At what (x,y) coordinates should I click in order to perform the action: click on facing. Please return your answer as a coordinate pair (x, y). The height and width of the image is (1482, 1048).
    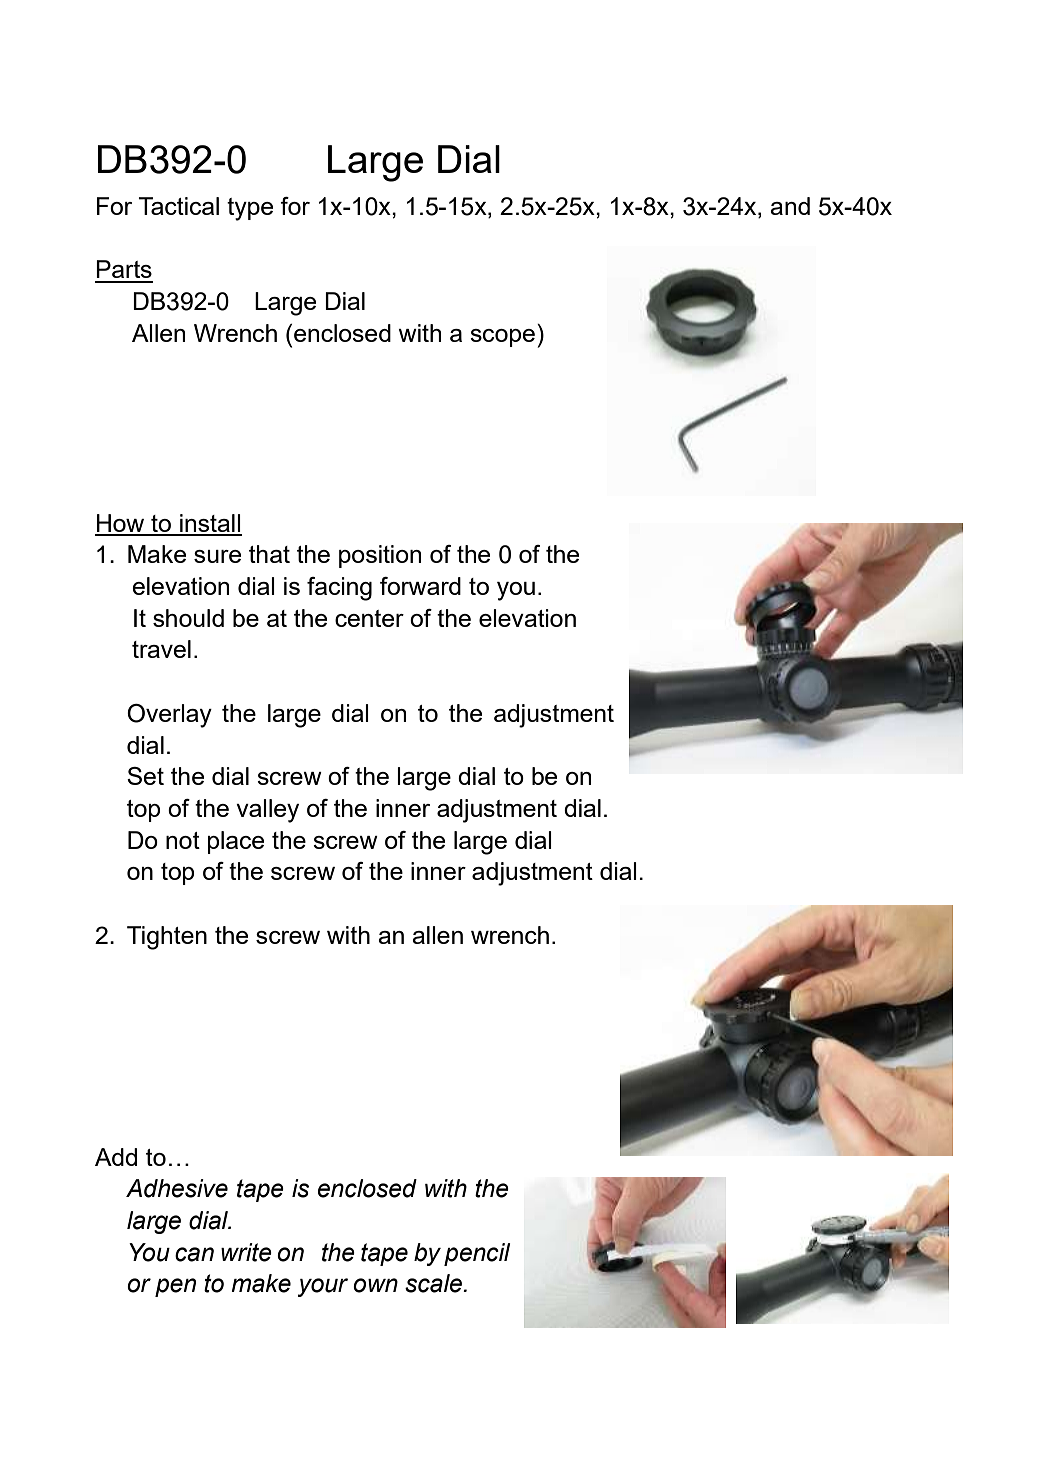
    Looking at the image, I should click on (339, 589).
